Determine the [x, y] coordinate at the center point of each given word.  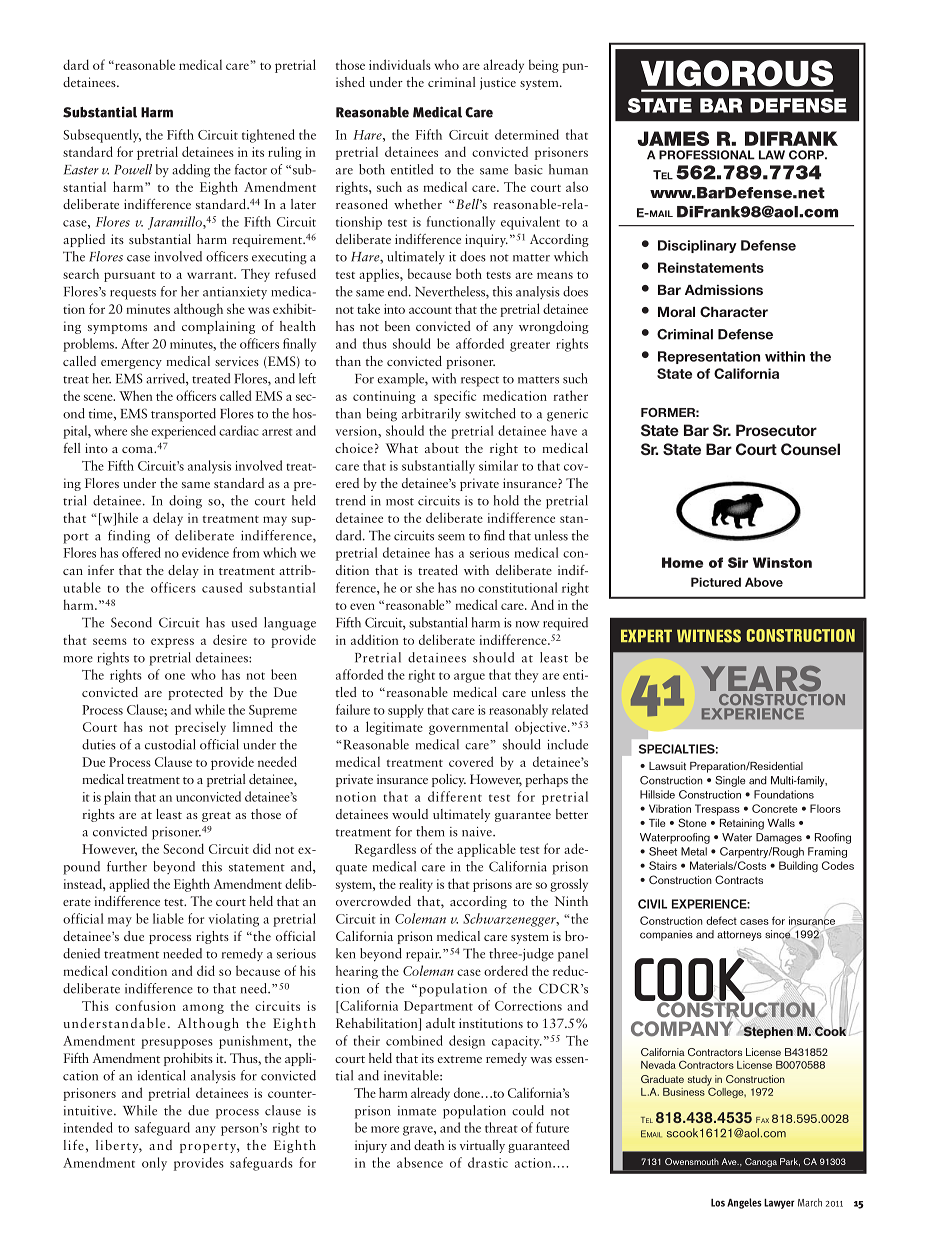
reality [416, 885]
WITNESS [709, 636]
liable [168, 918]
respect [480, 381]
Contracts [739, 879]
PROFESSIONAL [707, 155]
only [154, 1164]
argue [469, 678]
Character [734, 311]
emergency [131, 364]
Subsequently [102, 136]
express [172, 643]
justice [498, 83]
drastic [488, 1162]
